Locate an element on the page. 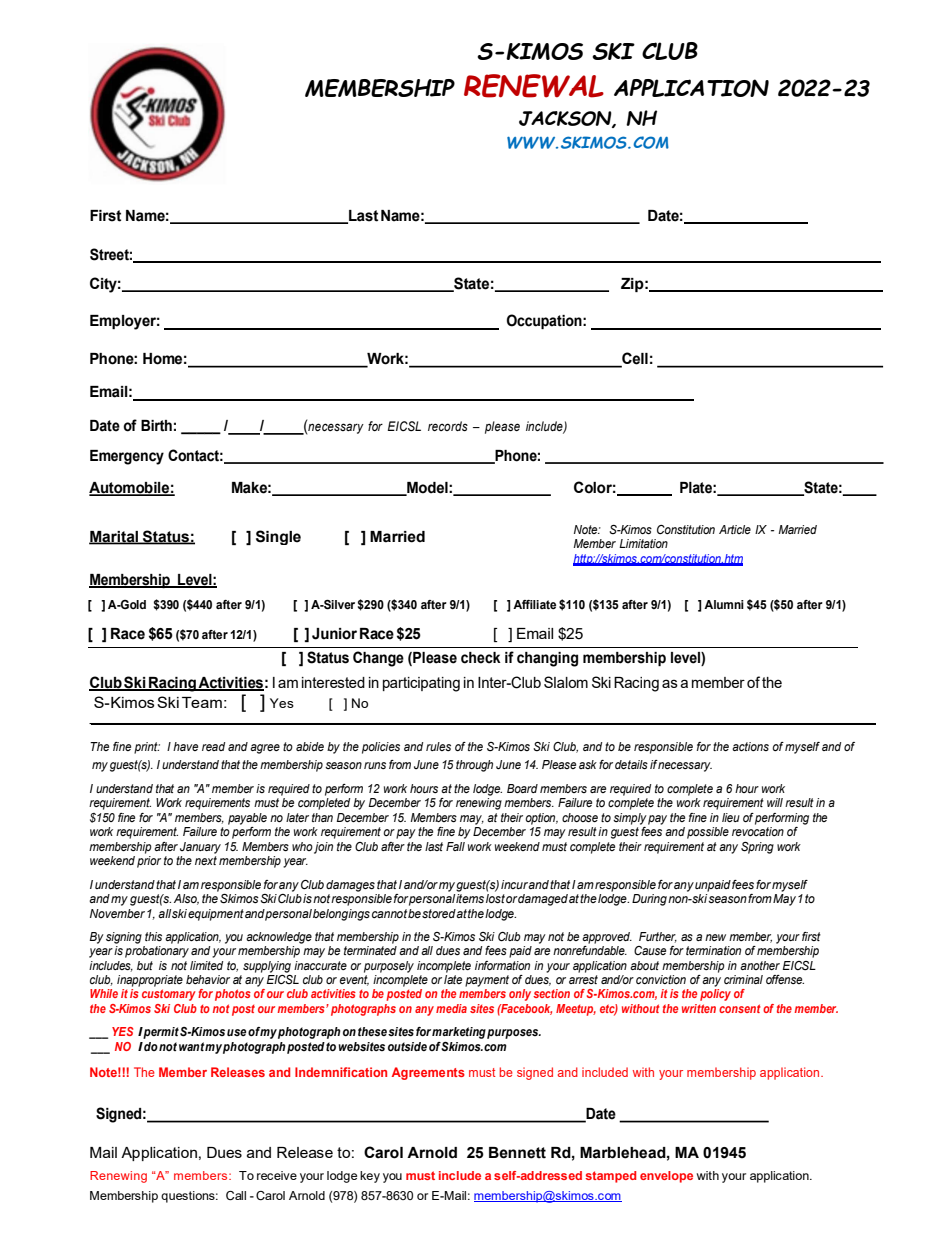 This document has width=952, height=1233. check is located at coordinates (481, 658).
